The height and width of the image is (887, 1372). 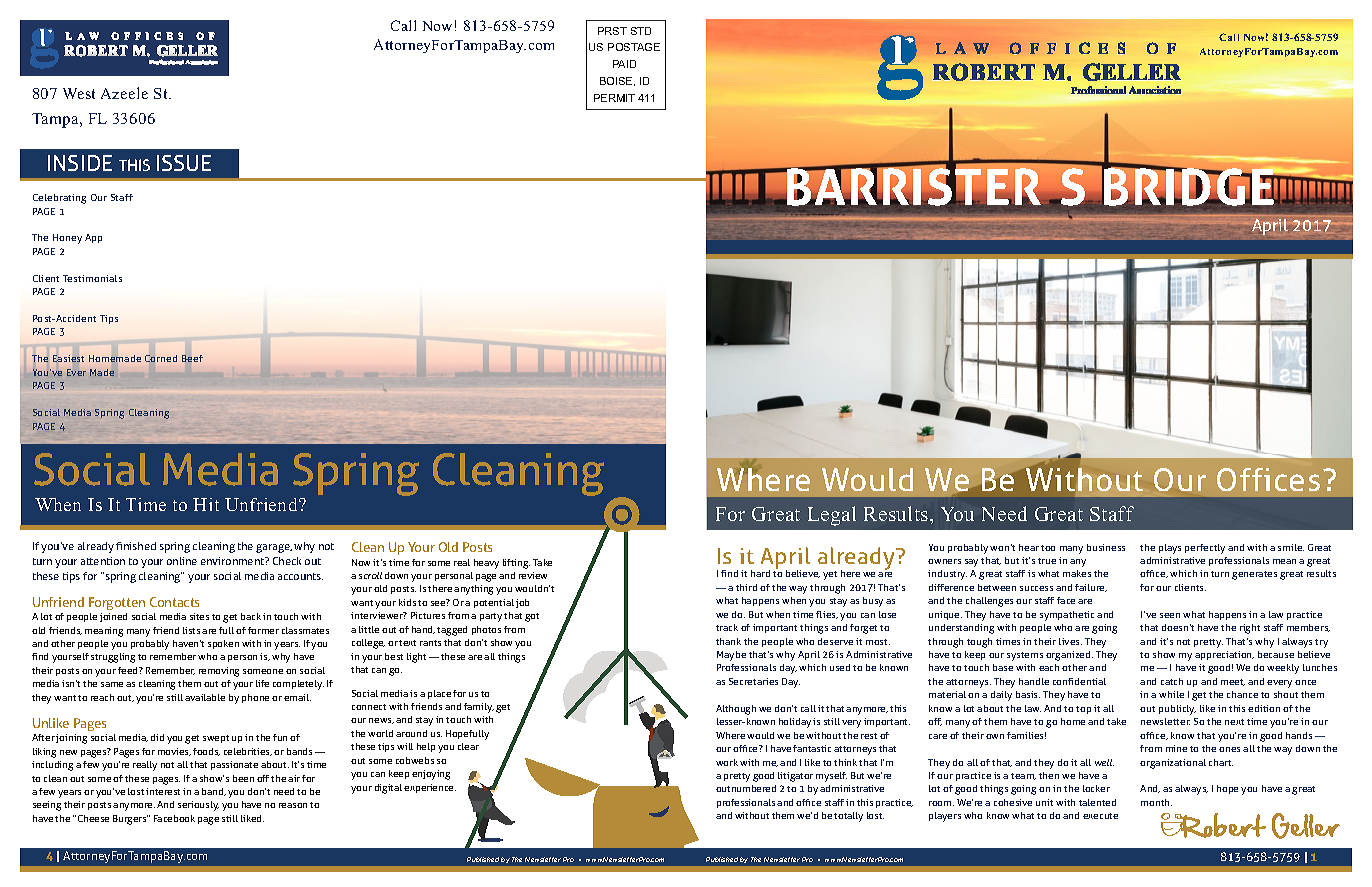 I want to click on PAID, so click(x=624, y=64).
